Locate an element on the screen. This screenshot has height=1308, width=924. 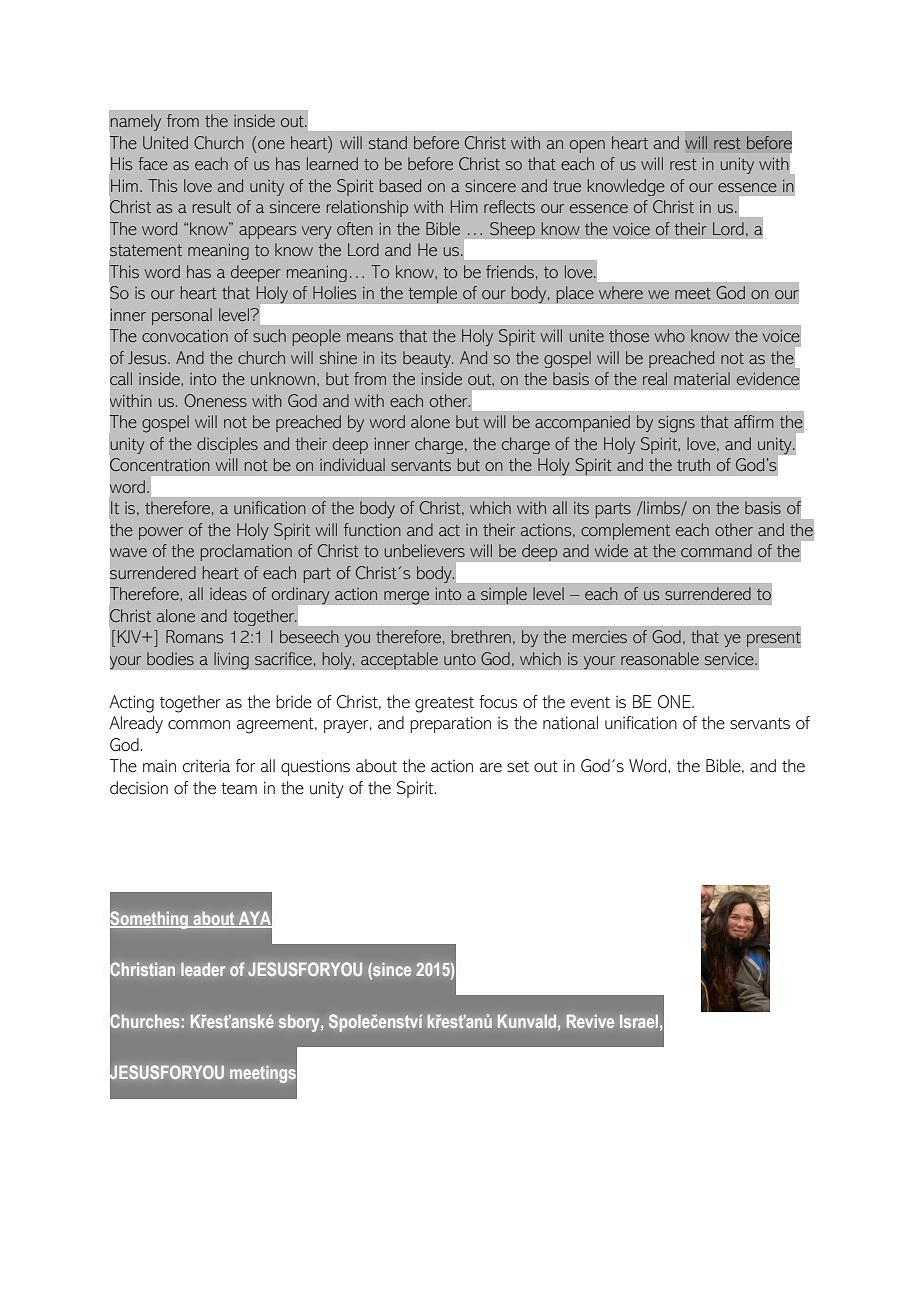
are is located at coordinates (490, 767).
